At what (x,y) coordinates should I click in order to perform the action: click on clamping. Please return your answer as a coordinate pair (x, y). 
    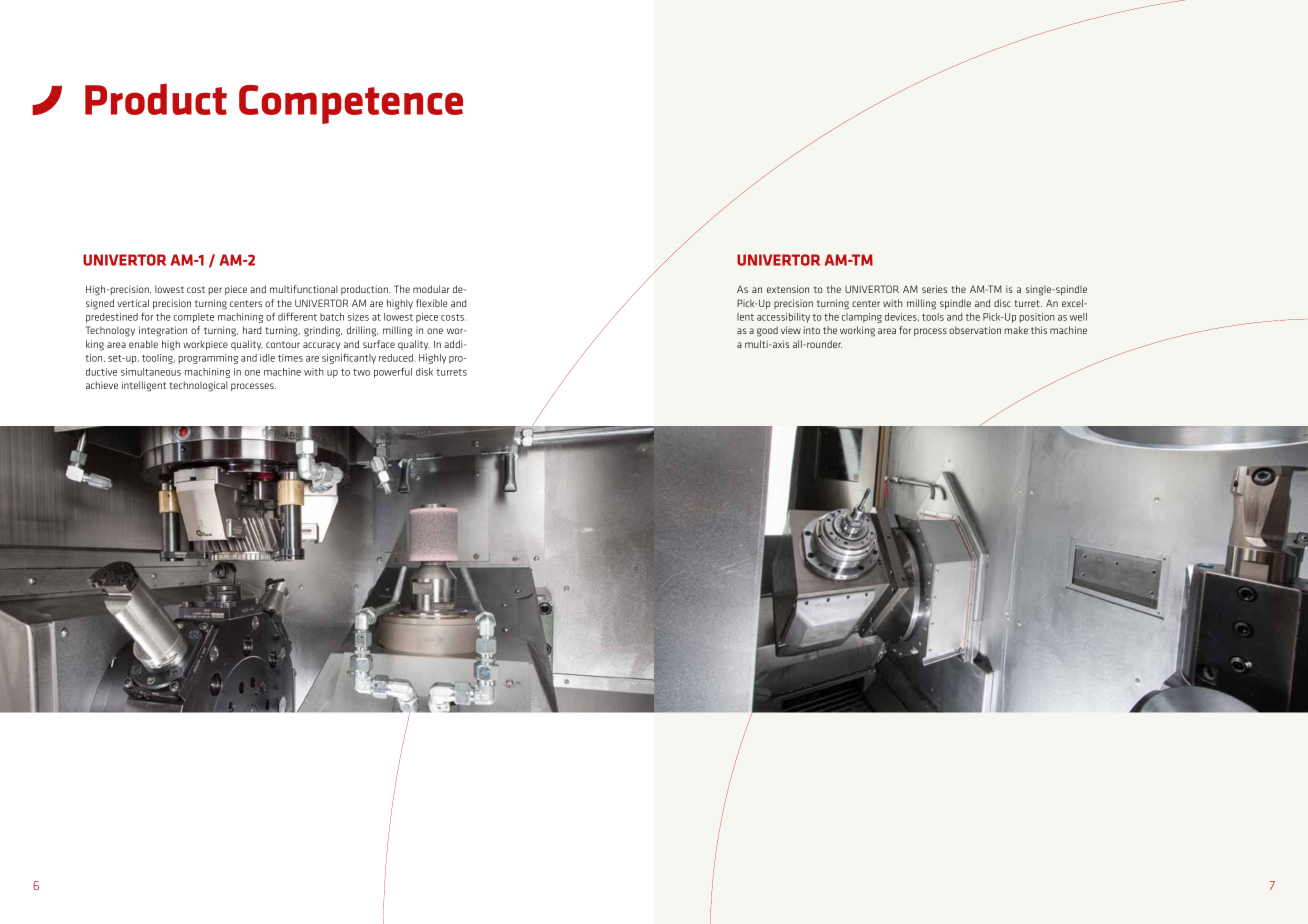
    Looking at the image, I should click on (862, 318).
